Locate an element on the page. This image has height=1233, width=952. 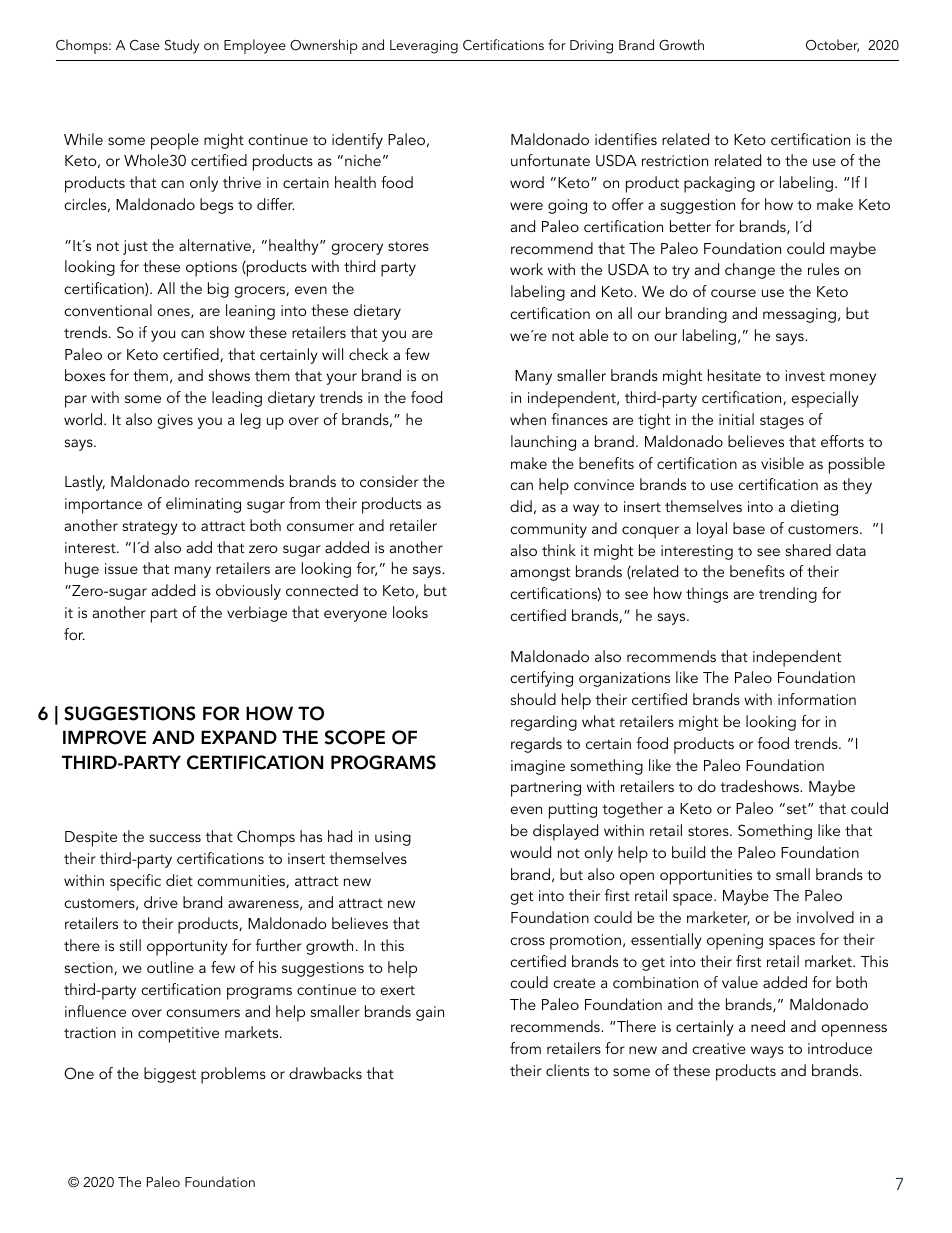
shared is located at coordinates (808, 550).
